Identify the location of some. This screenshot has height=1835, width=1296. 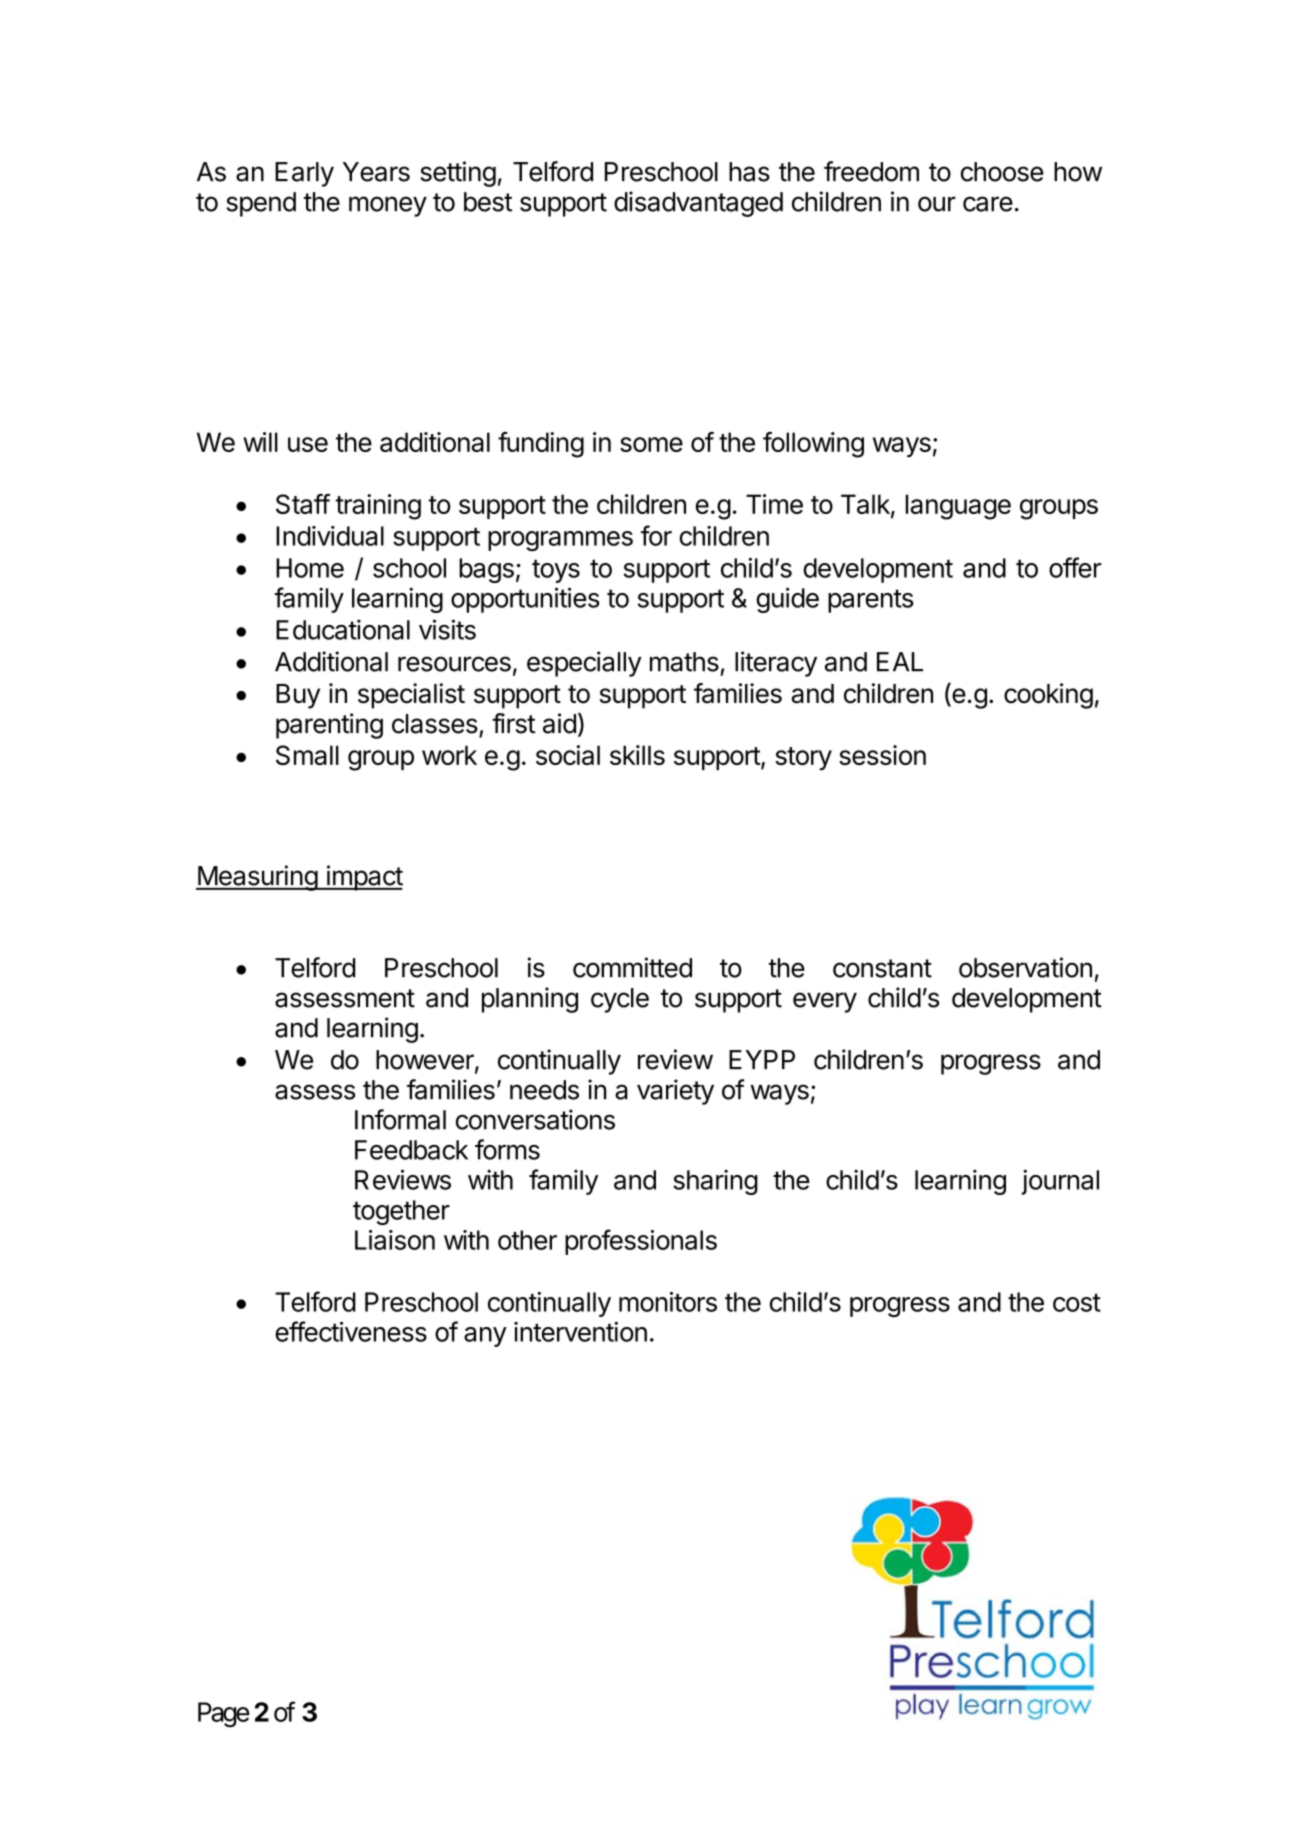
(651, 444).
